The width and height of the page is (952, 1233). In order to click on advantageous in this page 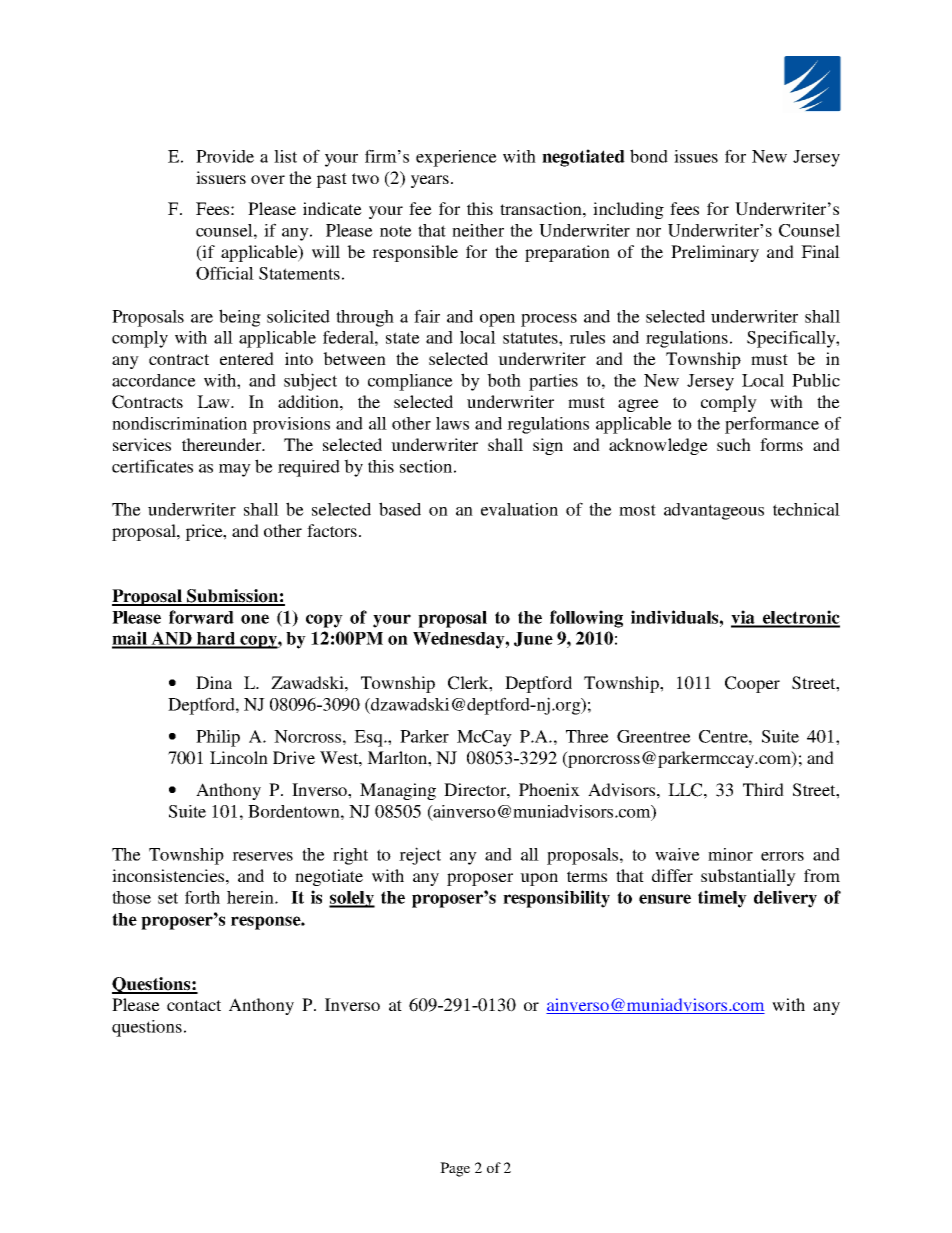, I will do `click(714, 511)`.
